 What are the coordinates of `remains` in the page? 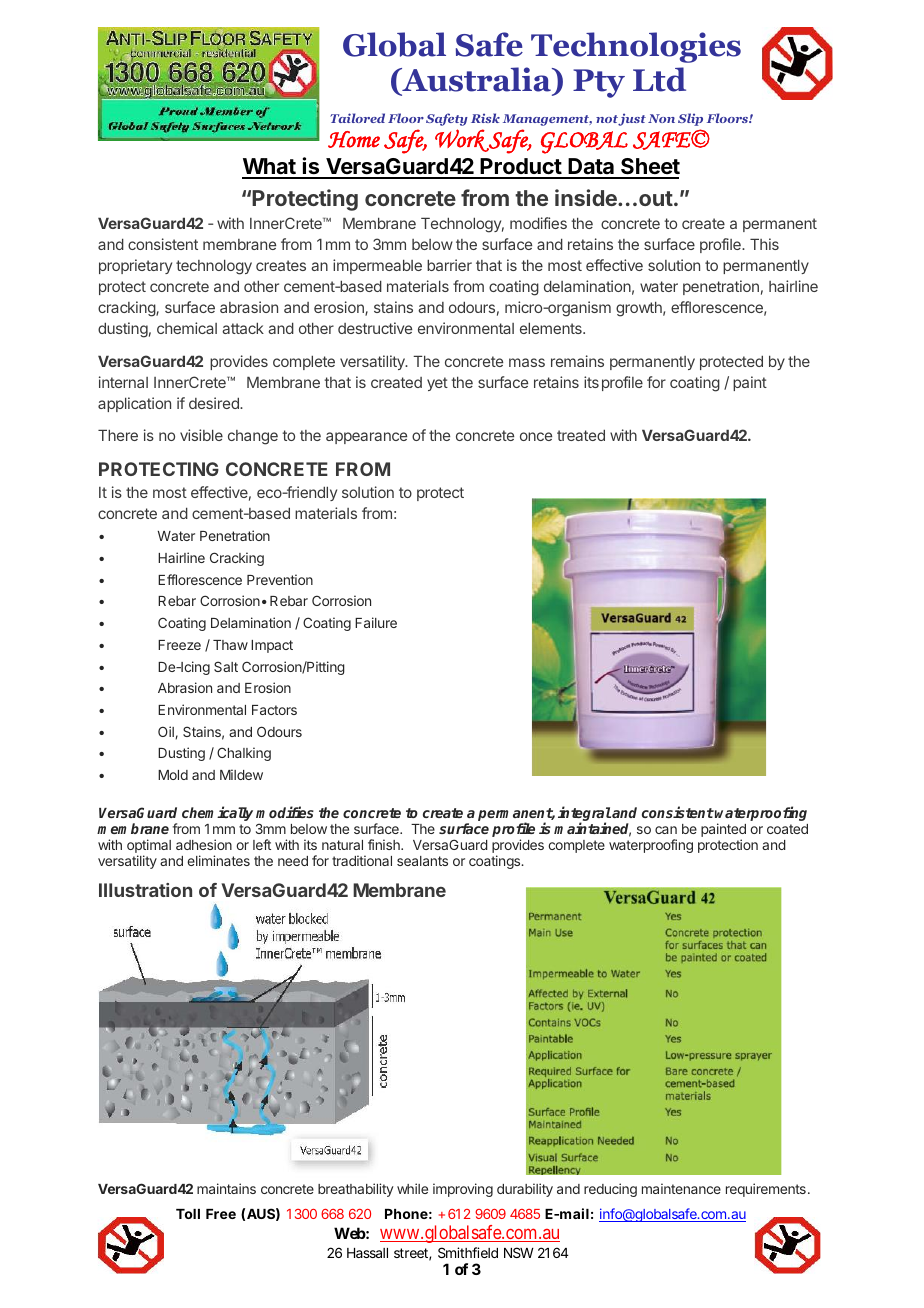 It's located at (577, 361).
